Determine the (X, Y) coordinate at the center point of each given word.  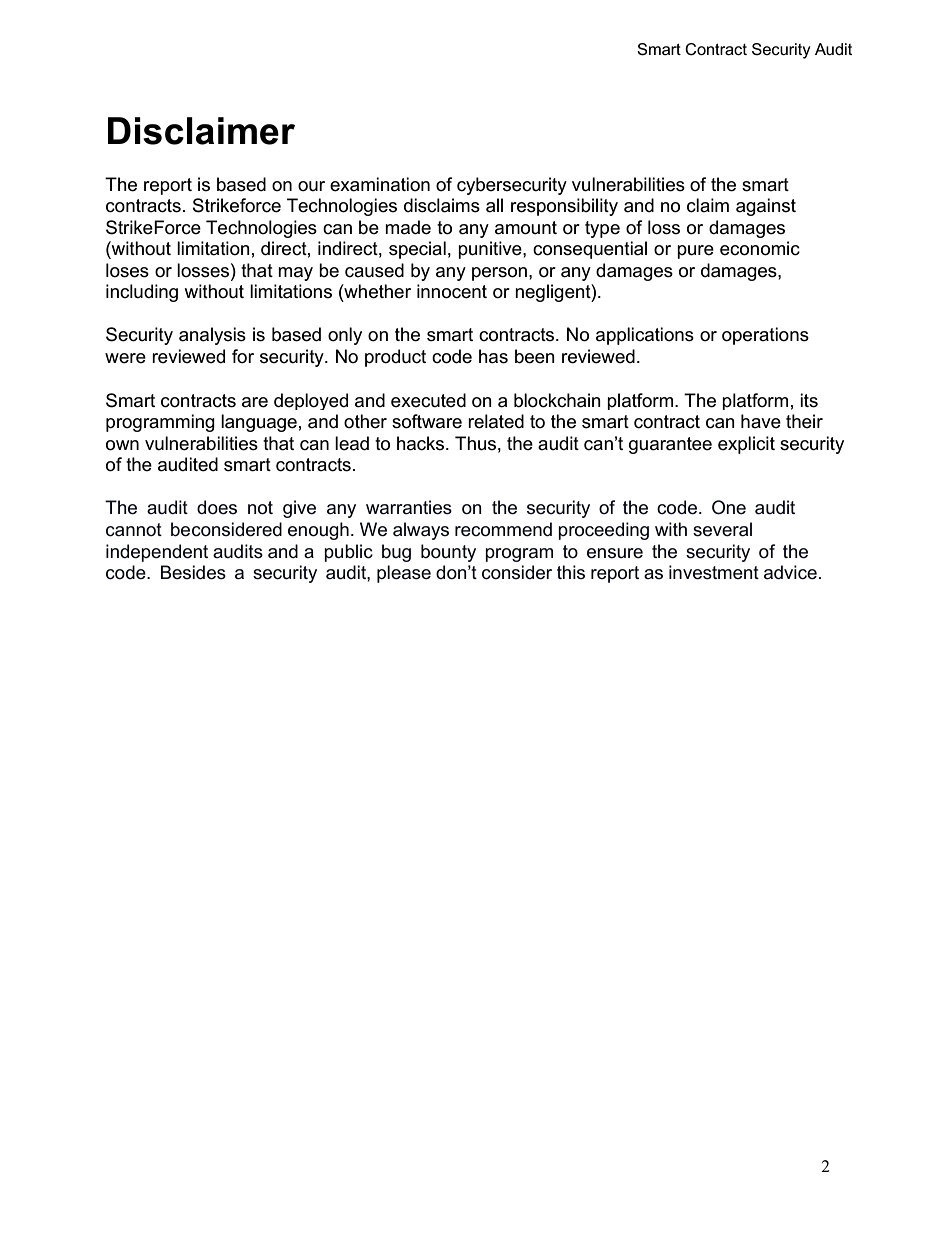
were (125, 358)
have (761, 421)
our (311, 186)
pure (695, 252)
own (122, 445)
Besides (193, 572)
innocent (452, 291)
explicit (746, 445)
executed (428, 400)
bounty (448, 553)
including (142, 293)
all (494, 205)
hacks (422, 443)
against (766, 207)
